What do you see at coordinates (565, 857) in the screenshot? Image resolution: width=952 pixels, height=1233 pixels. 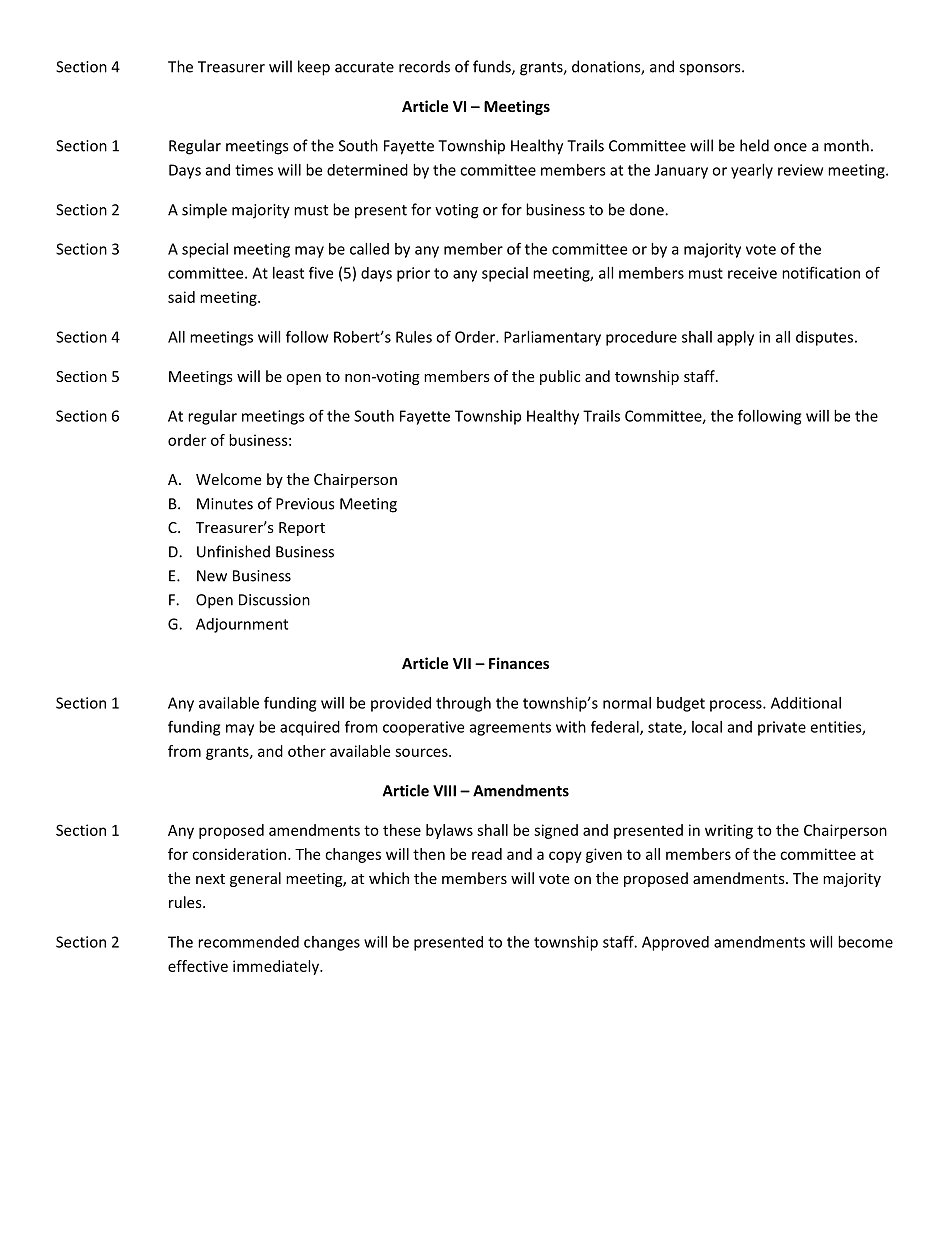 I see `copy` at bounding box center [565, 857].
